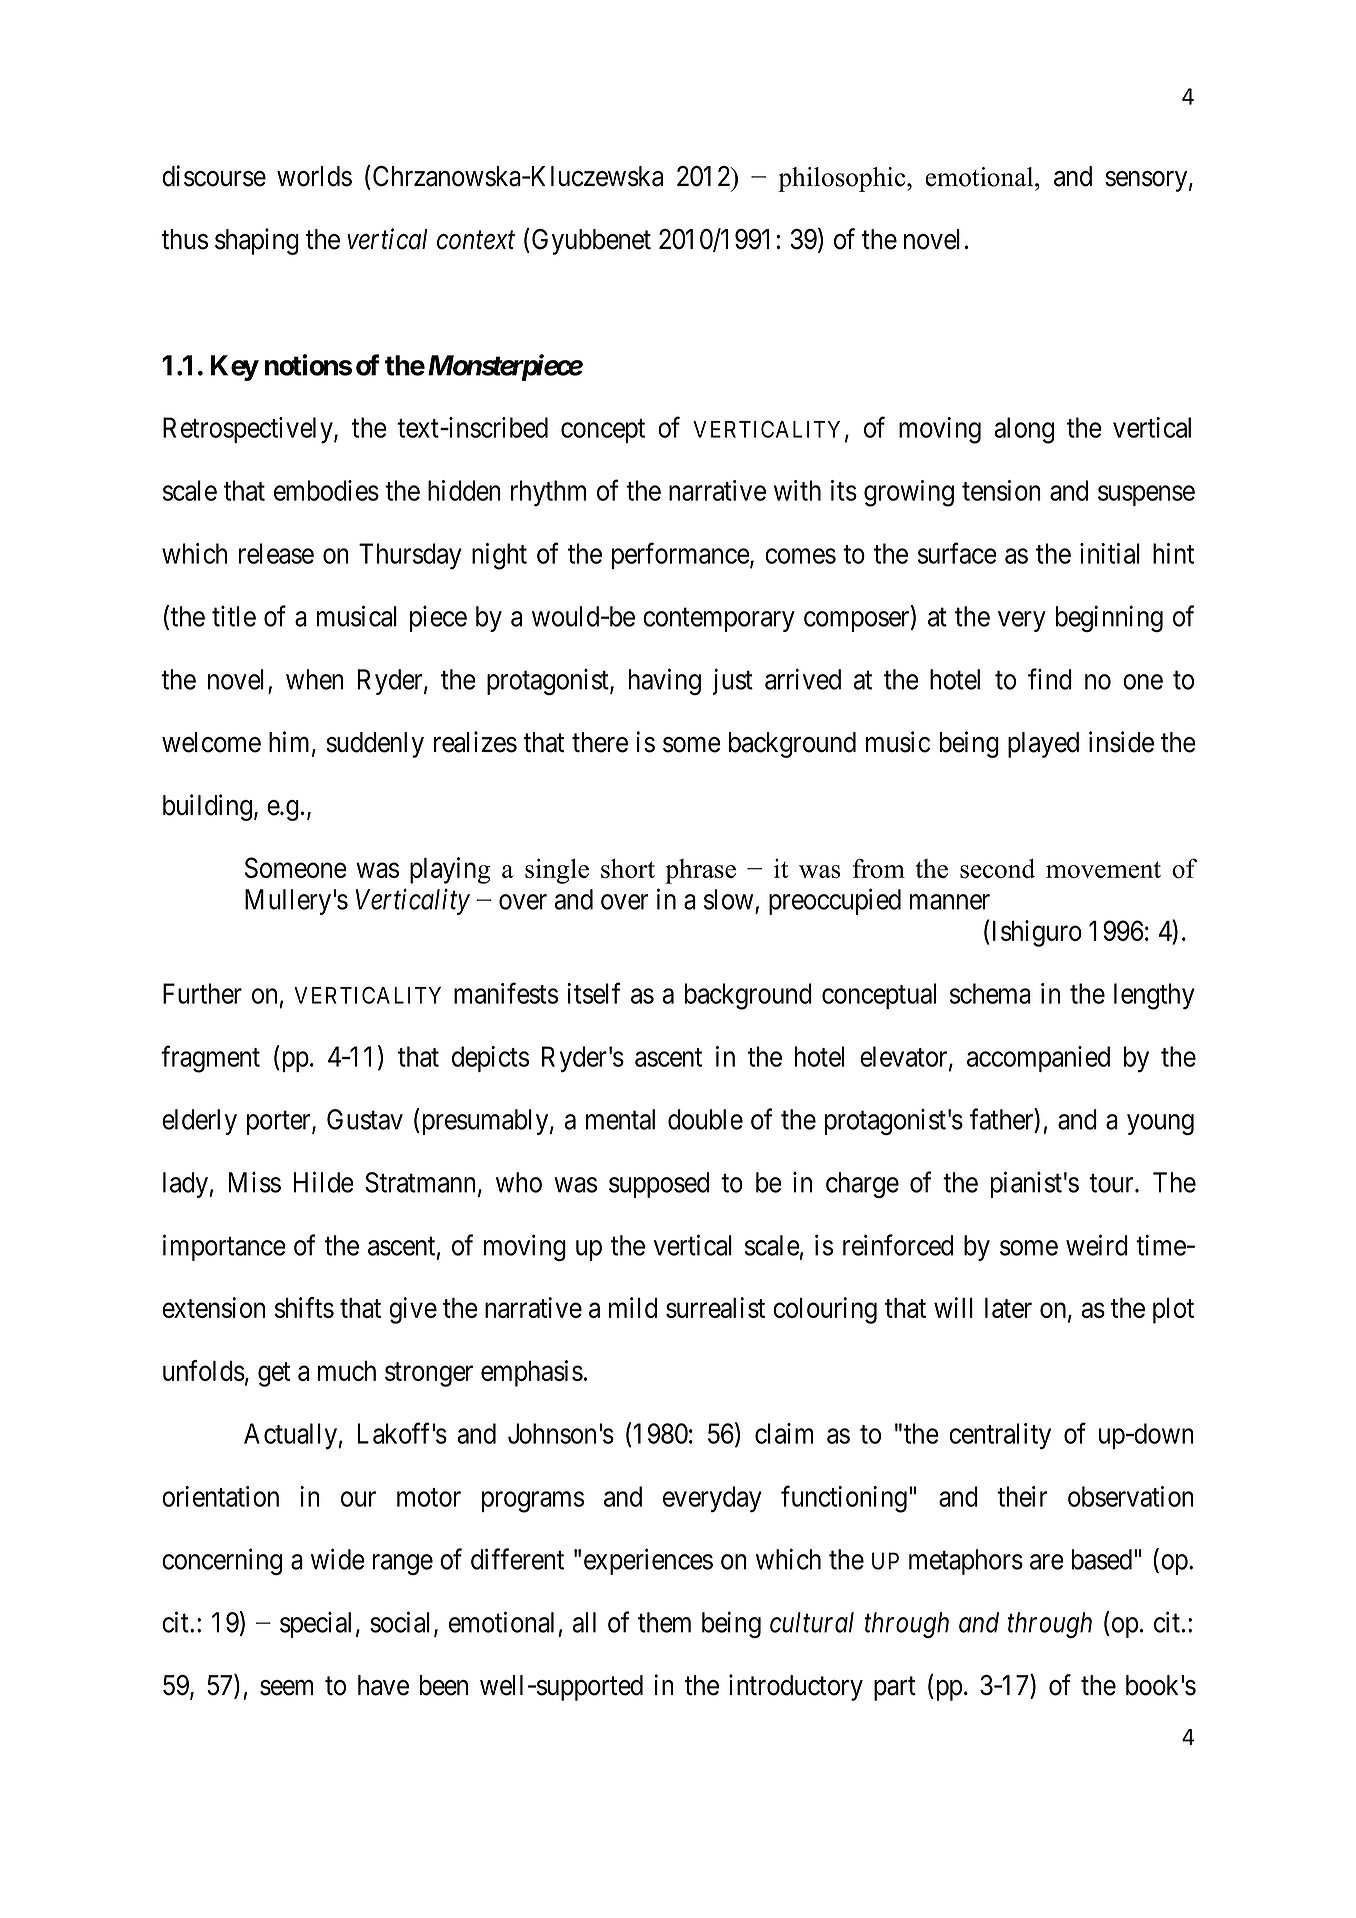 This image has height=1918, width=1356. Describe the element at coordinates (728, 899) in the image. I see `slow` at that location.
